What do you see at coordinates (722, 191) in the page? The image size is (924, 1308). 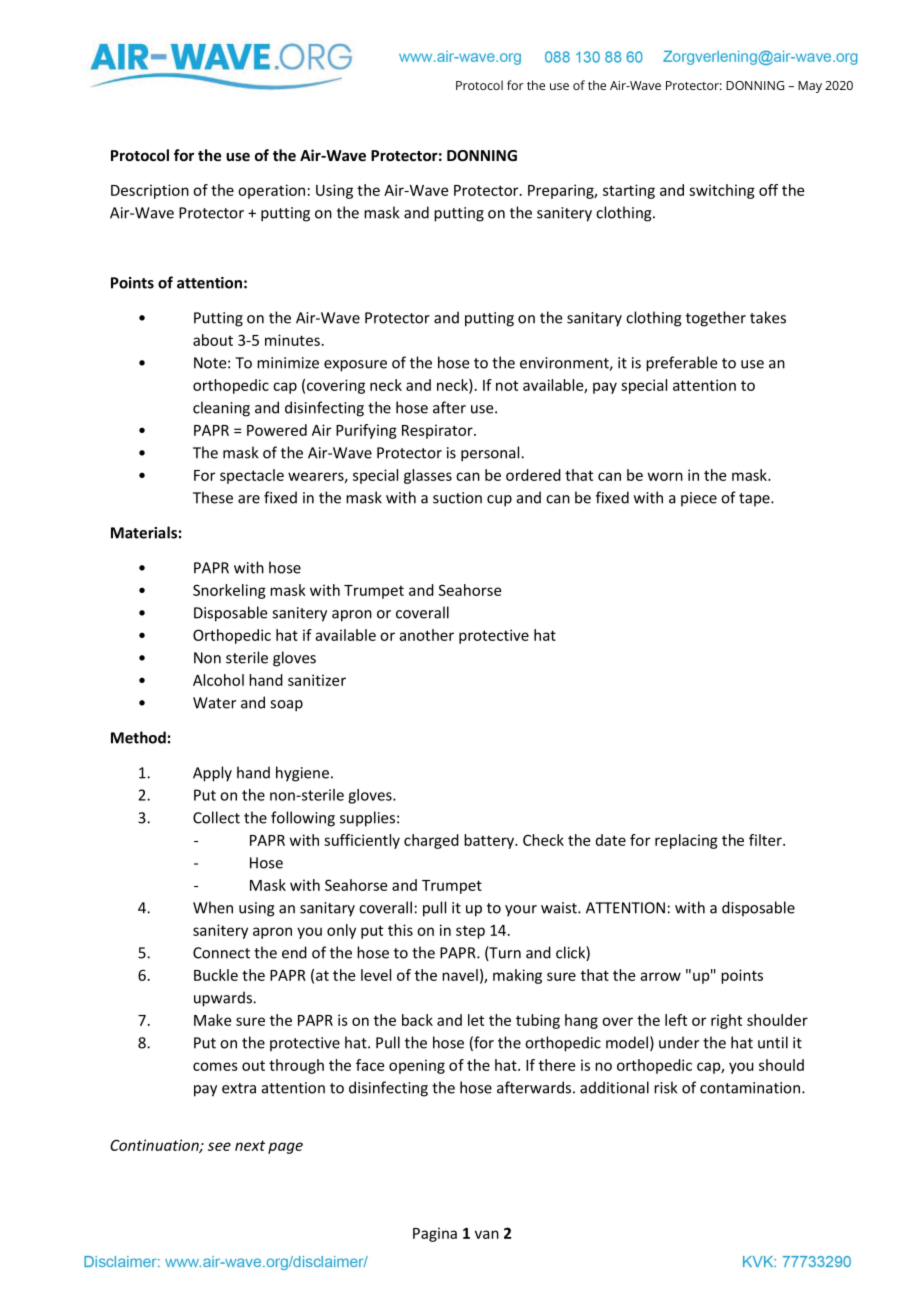 I see `switching` at bounding box center [722, 191].
